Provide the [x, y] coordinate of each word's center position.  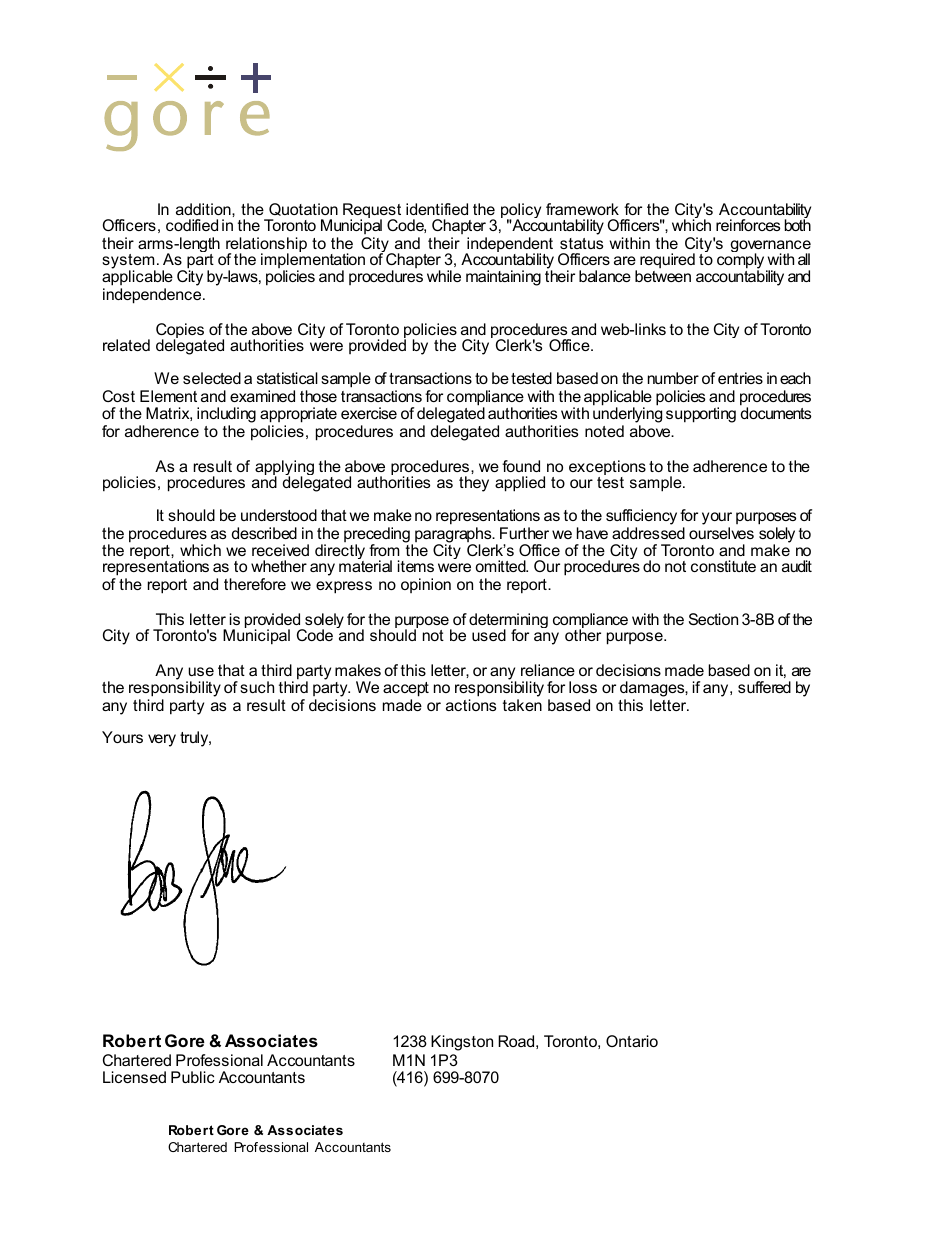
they [474, 484]
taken [522, 705]
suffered [764, 687]
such [257, 687]
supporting [701, 415]
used [489, 635]
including [226, 416]
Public [193, 1077]
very [162, 740]
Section [713, 619]
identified [437, 209]
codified [192, 225]
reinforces [748, 225]
